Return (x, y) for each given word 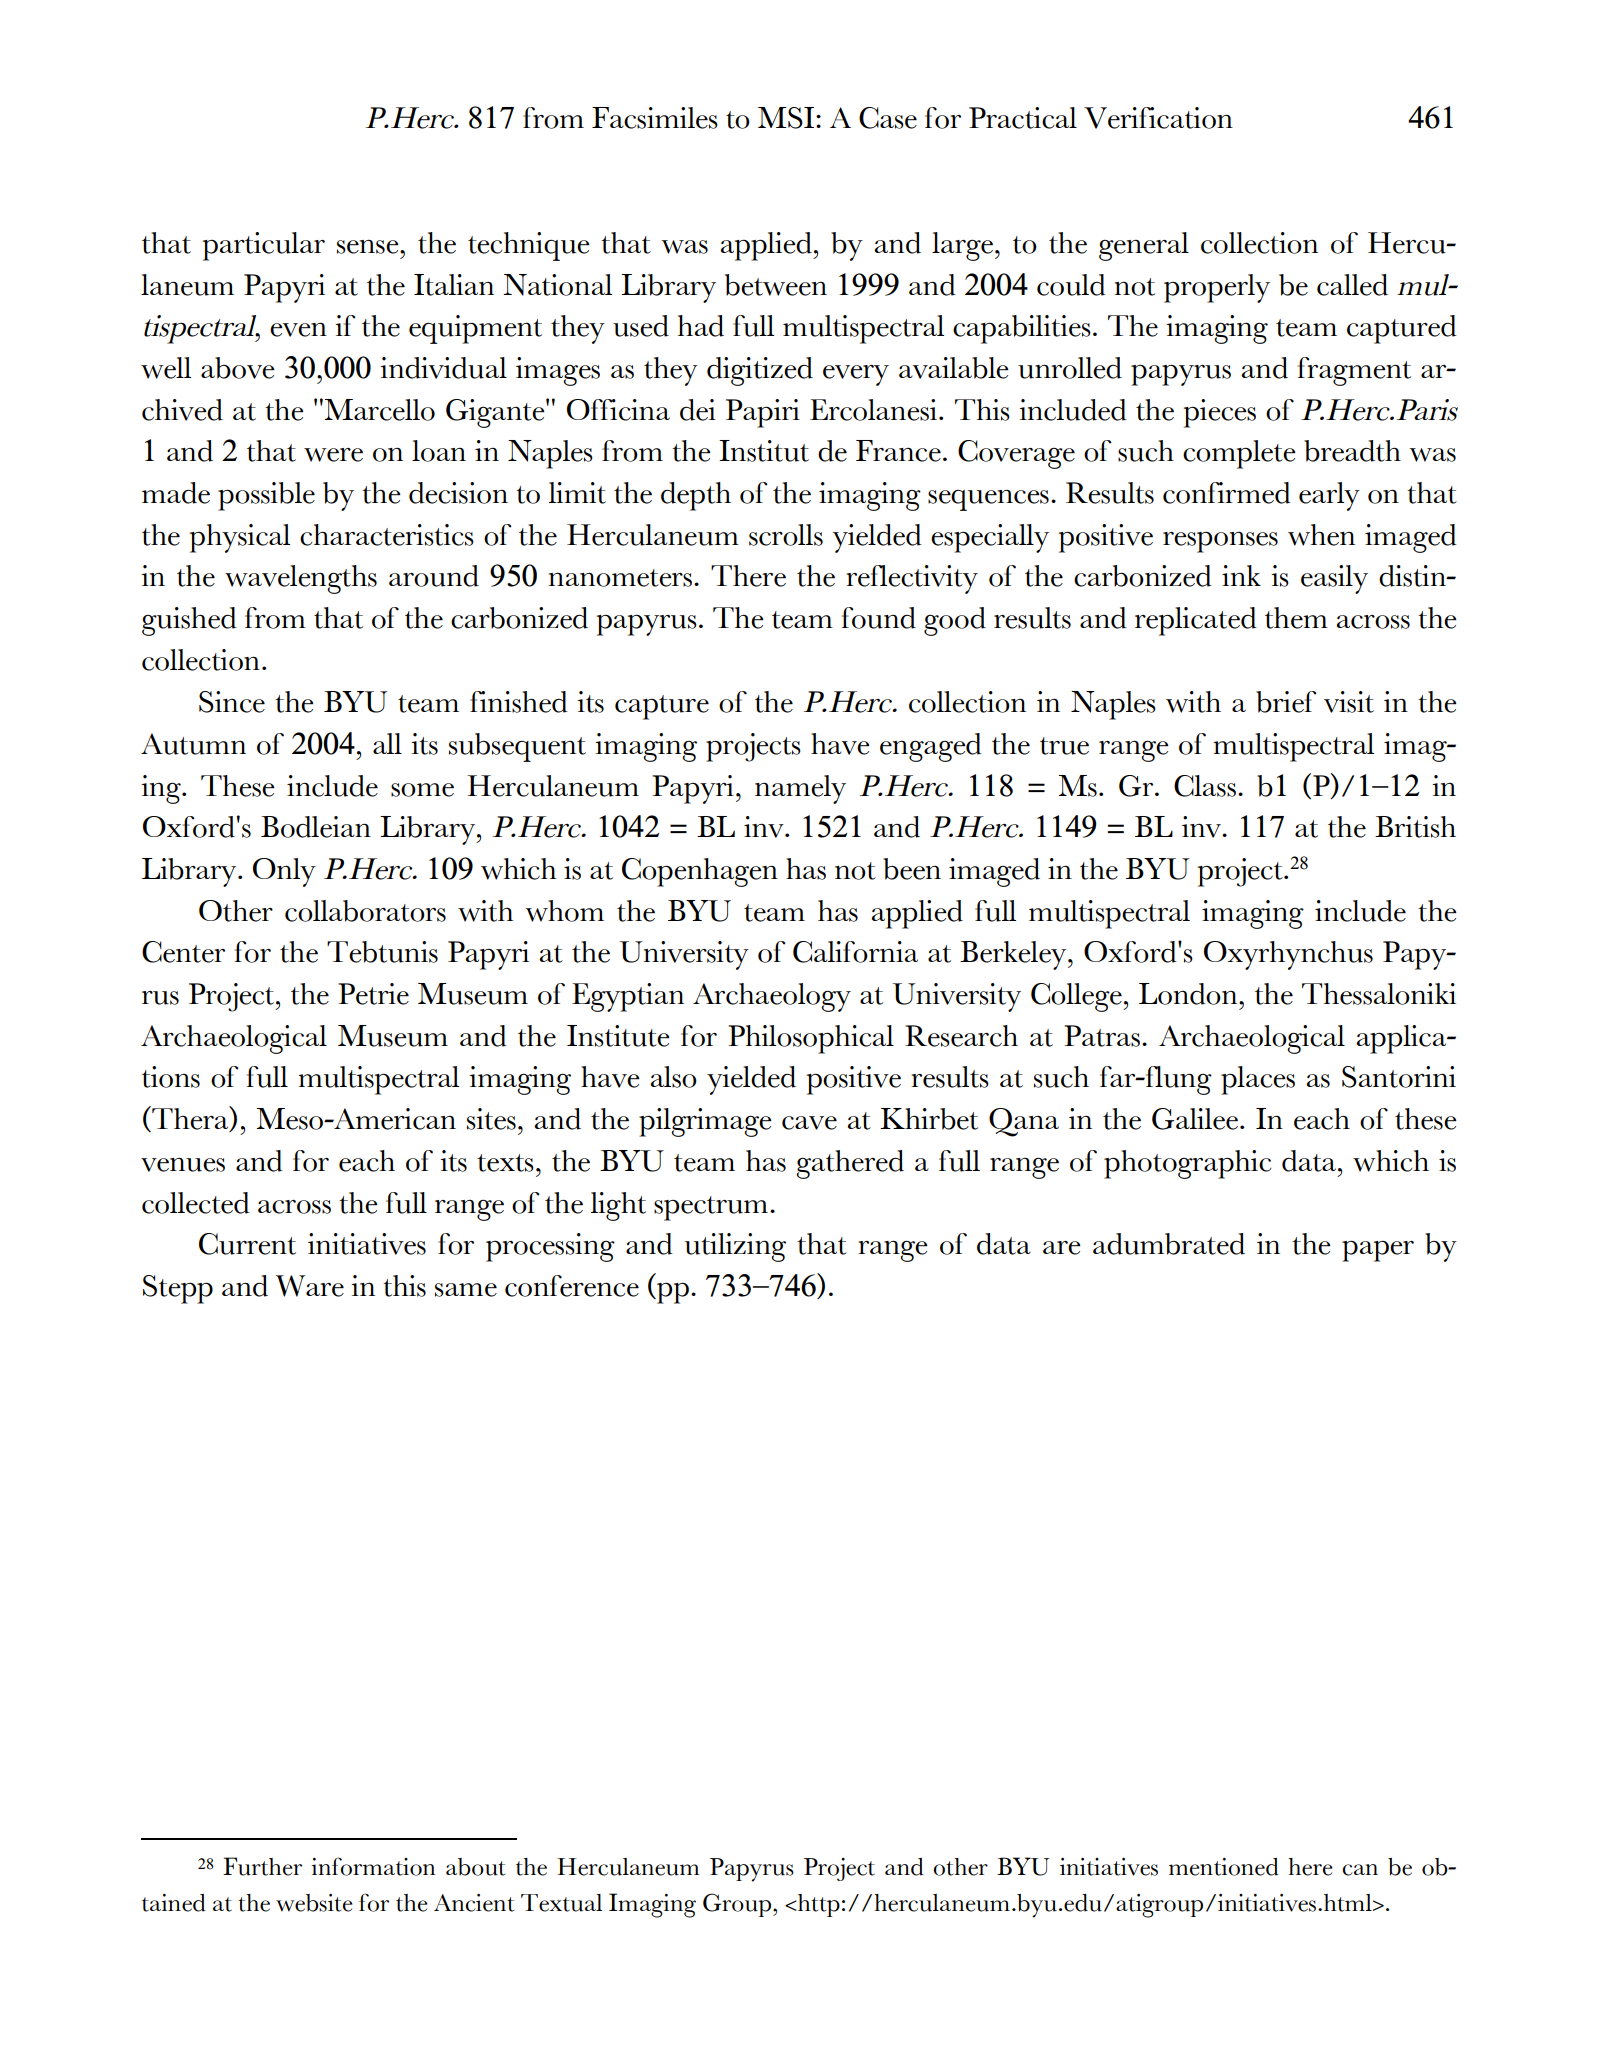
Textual (561, 1903)
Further (262, 1866)
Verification (1158, 118)
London (1189, 994)
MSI (787, 118)
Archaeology (772, 997)
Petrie (373, 994)
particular (264, 246)
